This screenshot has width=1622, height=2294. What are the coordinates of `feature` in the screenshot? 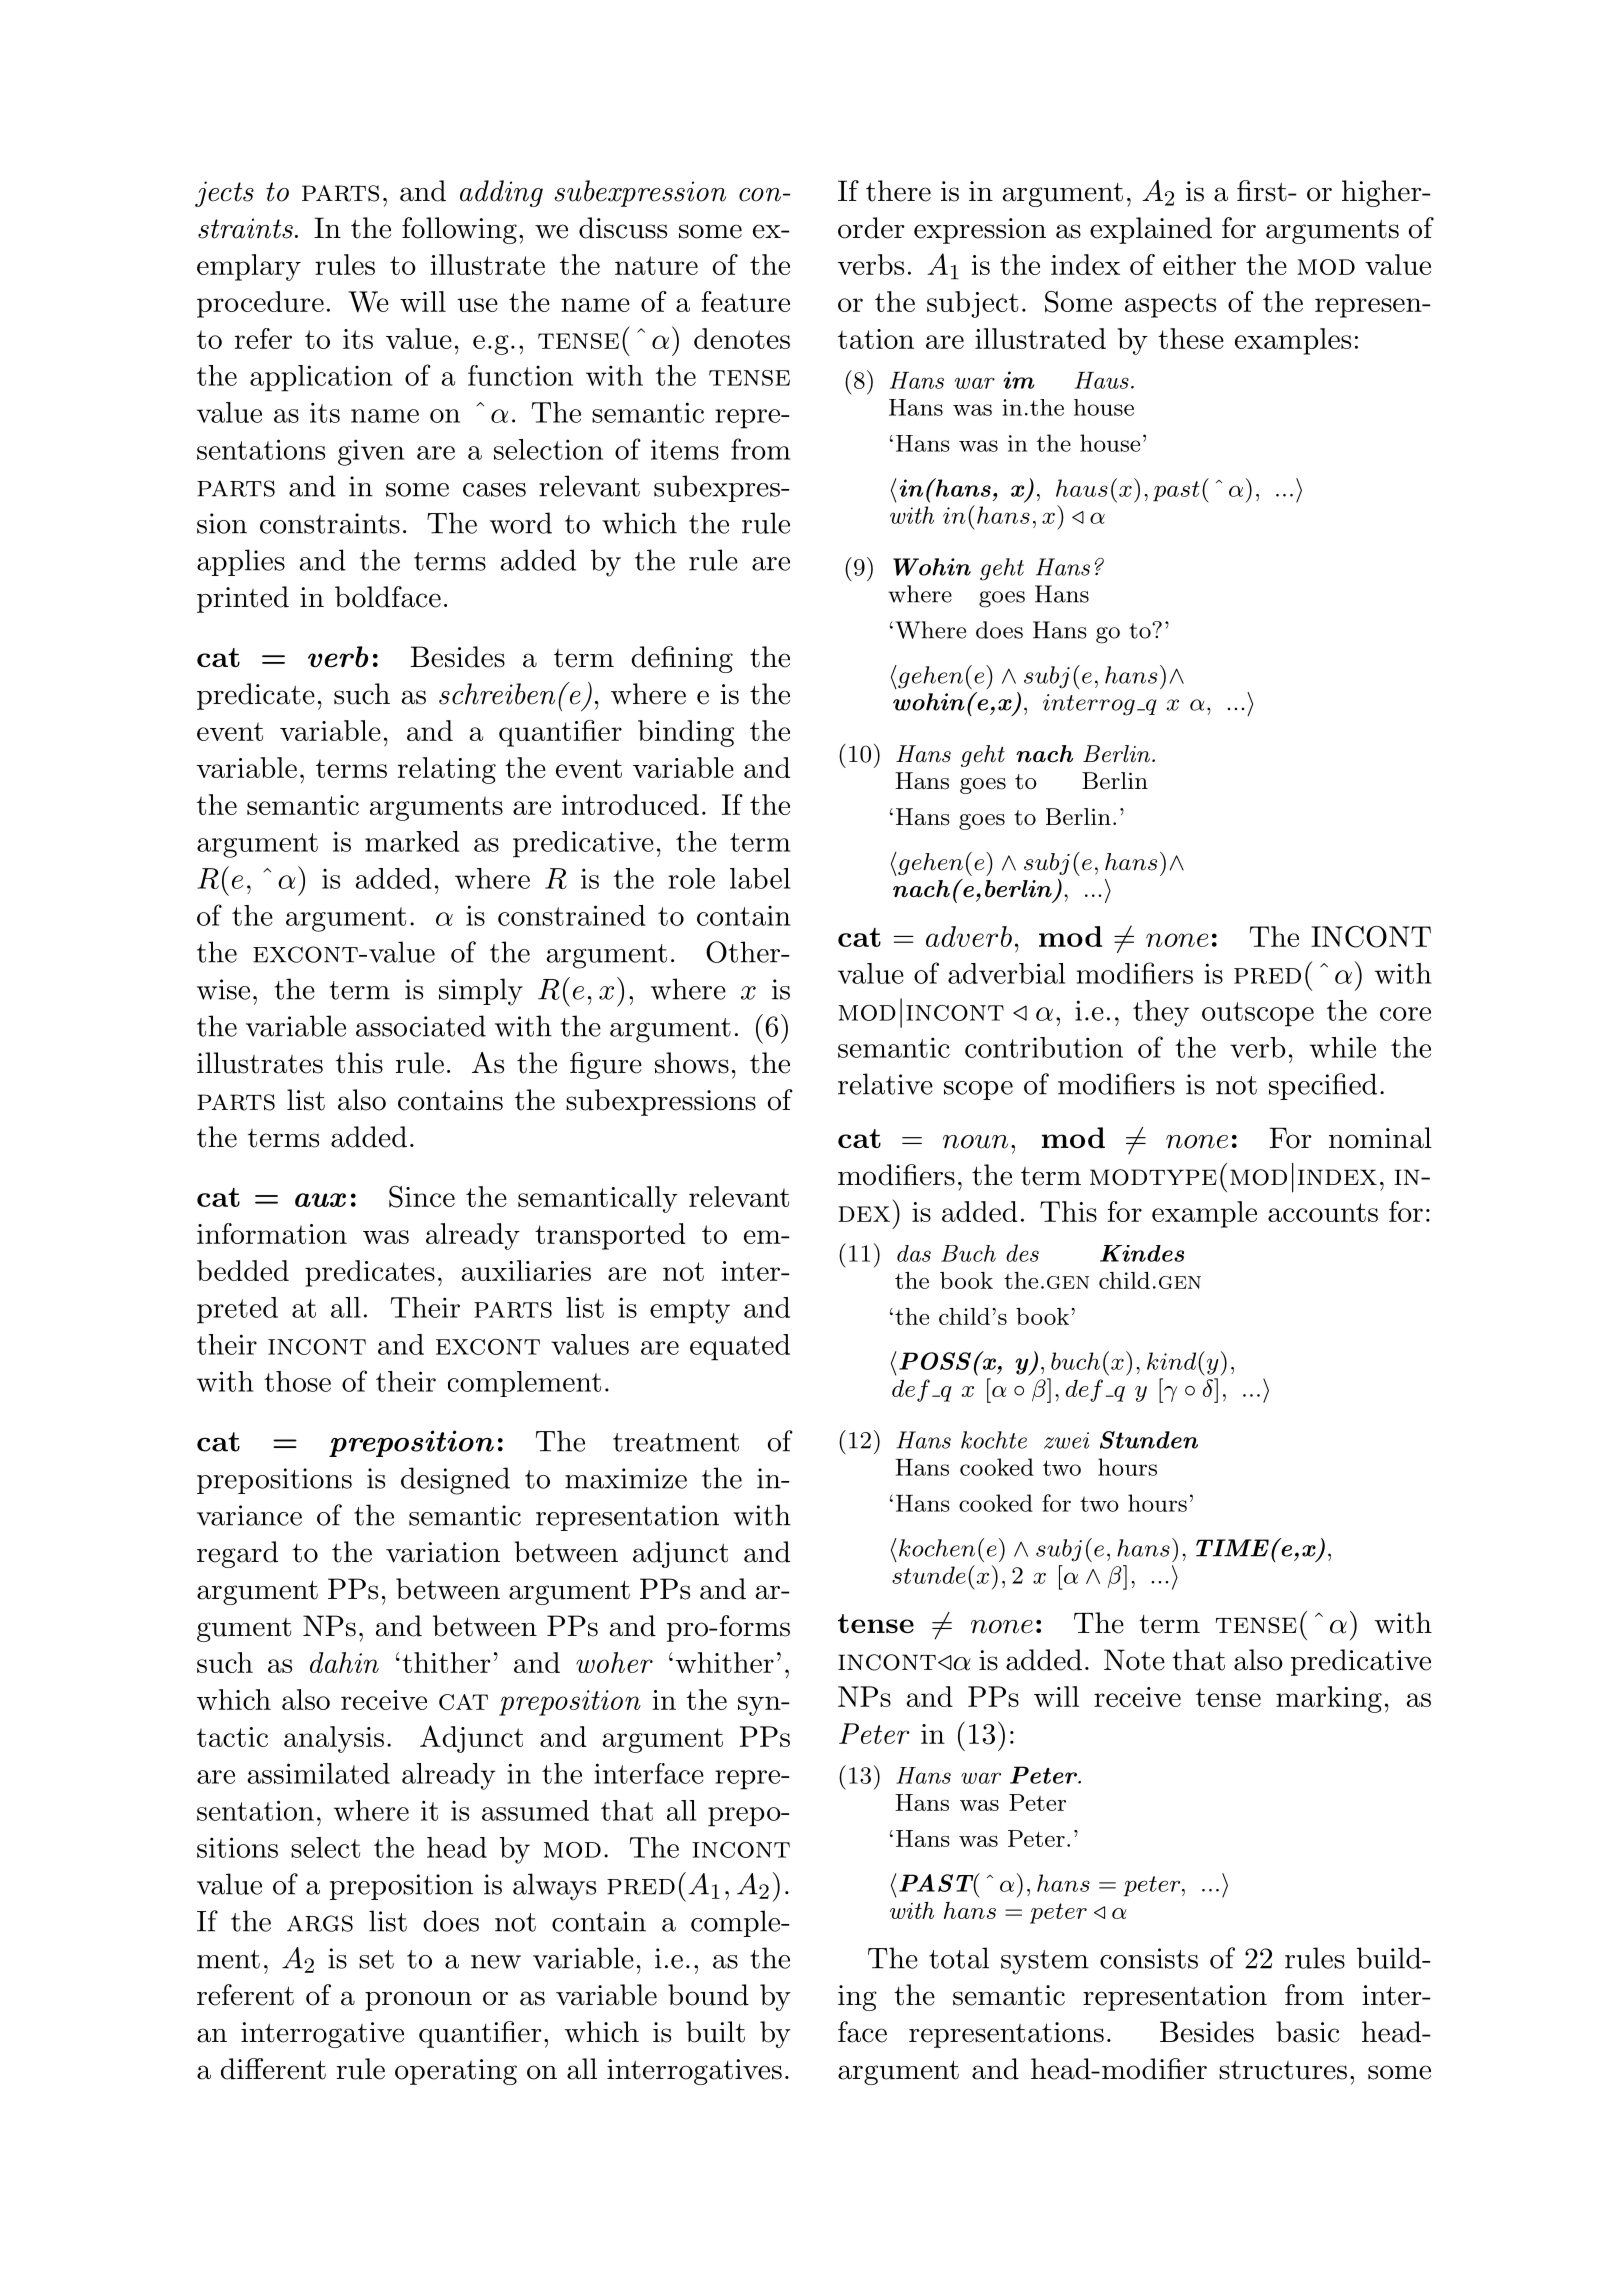 It's located at (745, 301).
